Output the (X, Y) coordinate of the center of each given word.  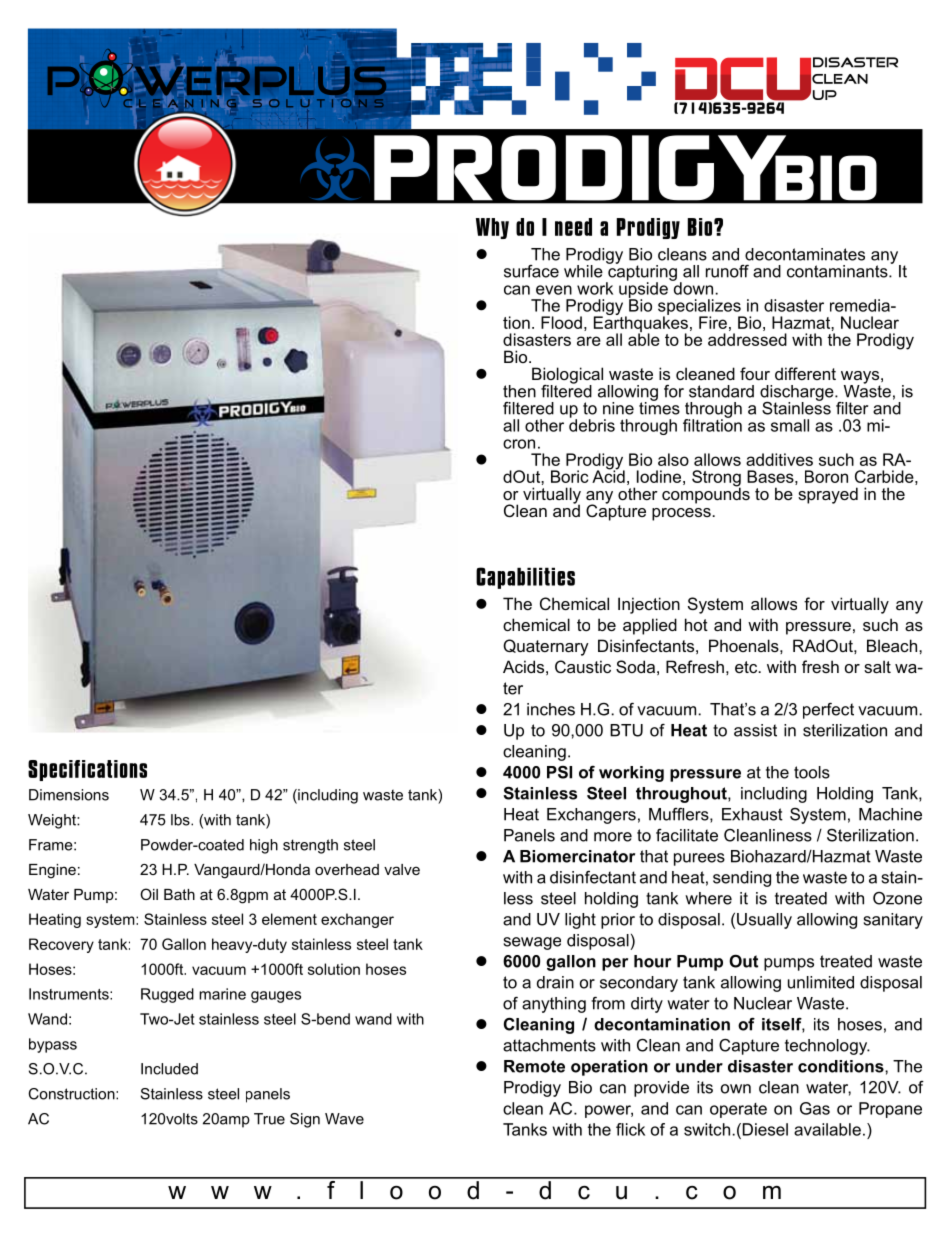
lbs (181, 820)
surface (531, 271)
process (682, 514)
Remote (534, 1066)
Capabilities (525, 578)
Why (492, 228)
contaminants (838, 271)
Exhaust (752, 814)
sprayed (828, 495)
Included (169, 1069)
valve (402, 869)
